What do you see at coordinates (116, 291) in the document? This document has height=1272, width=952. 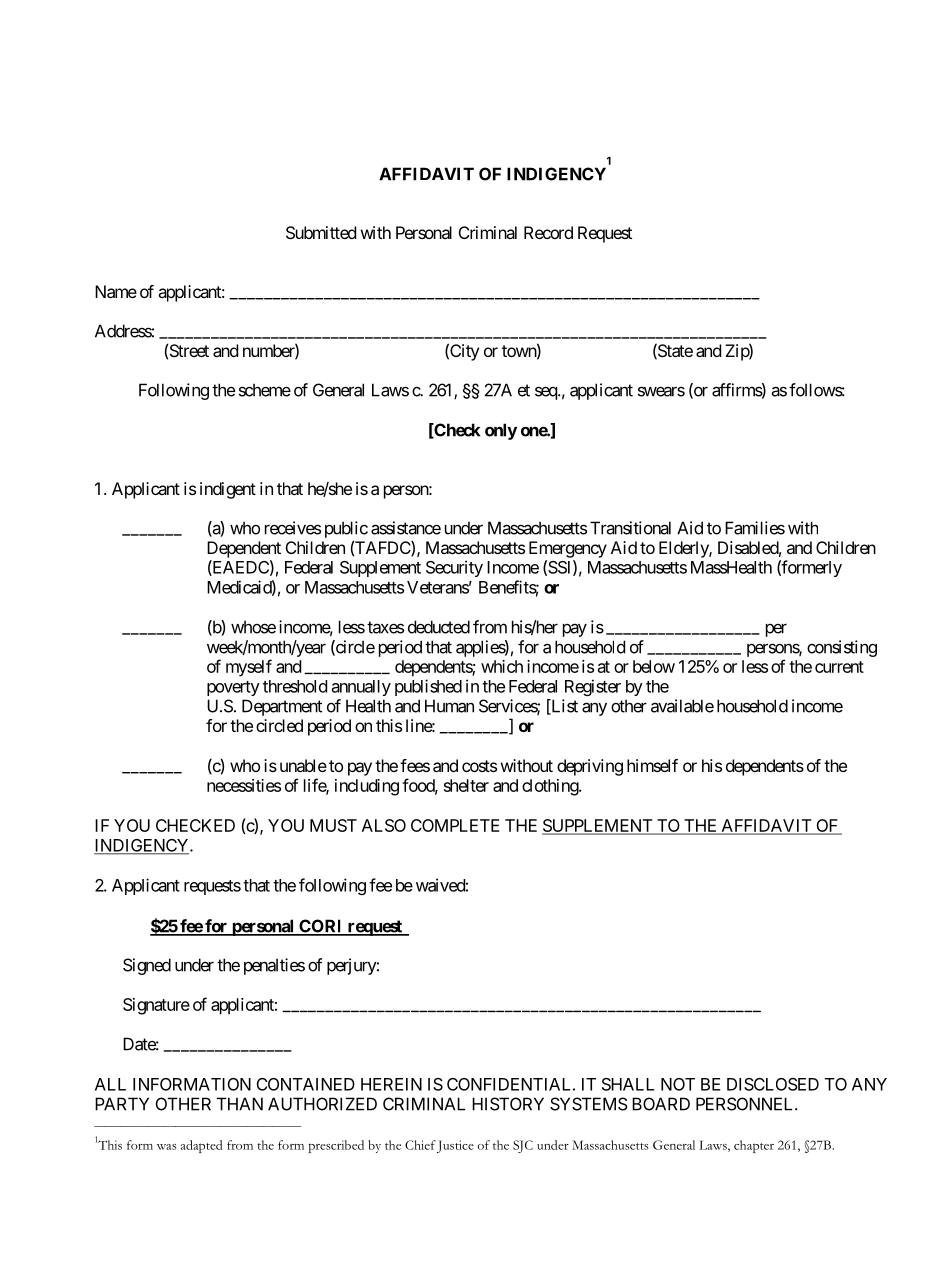 I see `Name` at bounding box center [116, 291].
